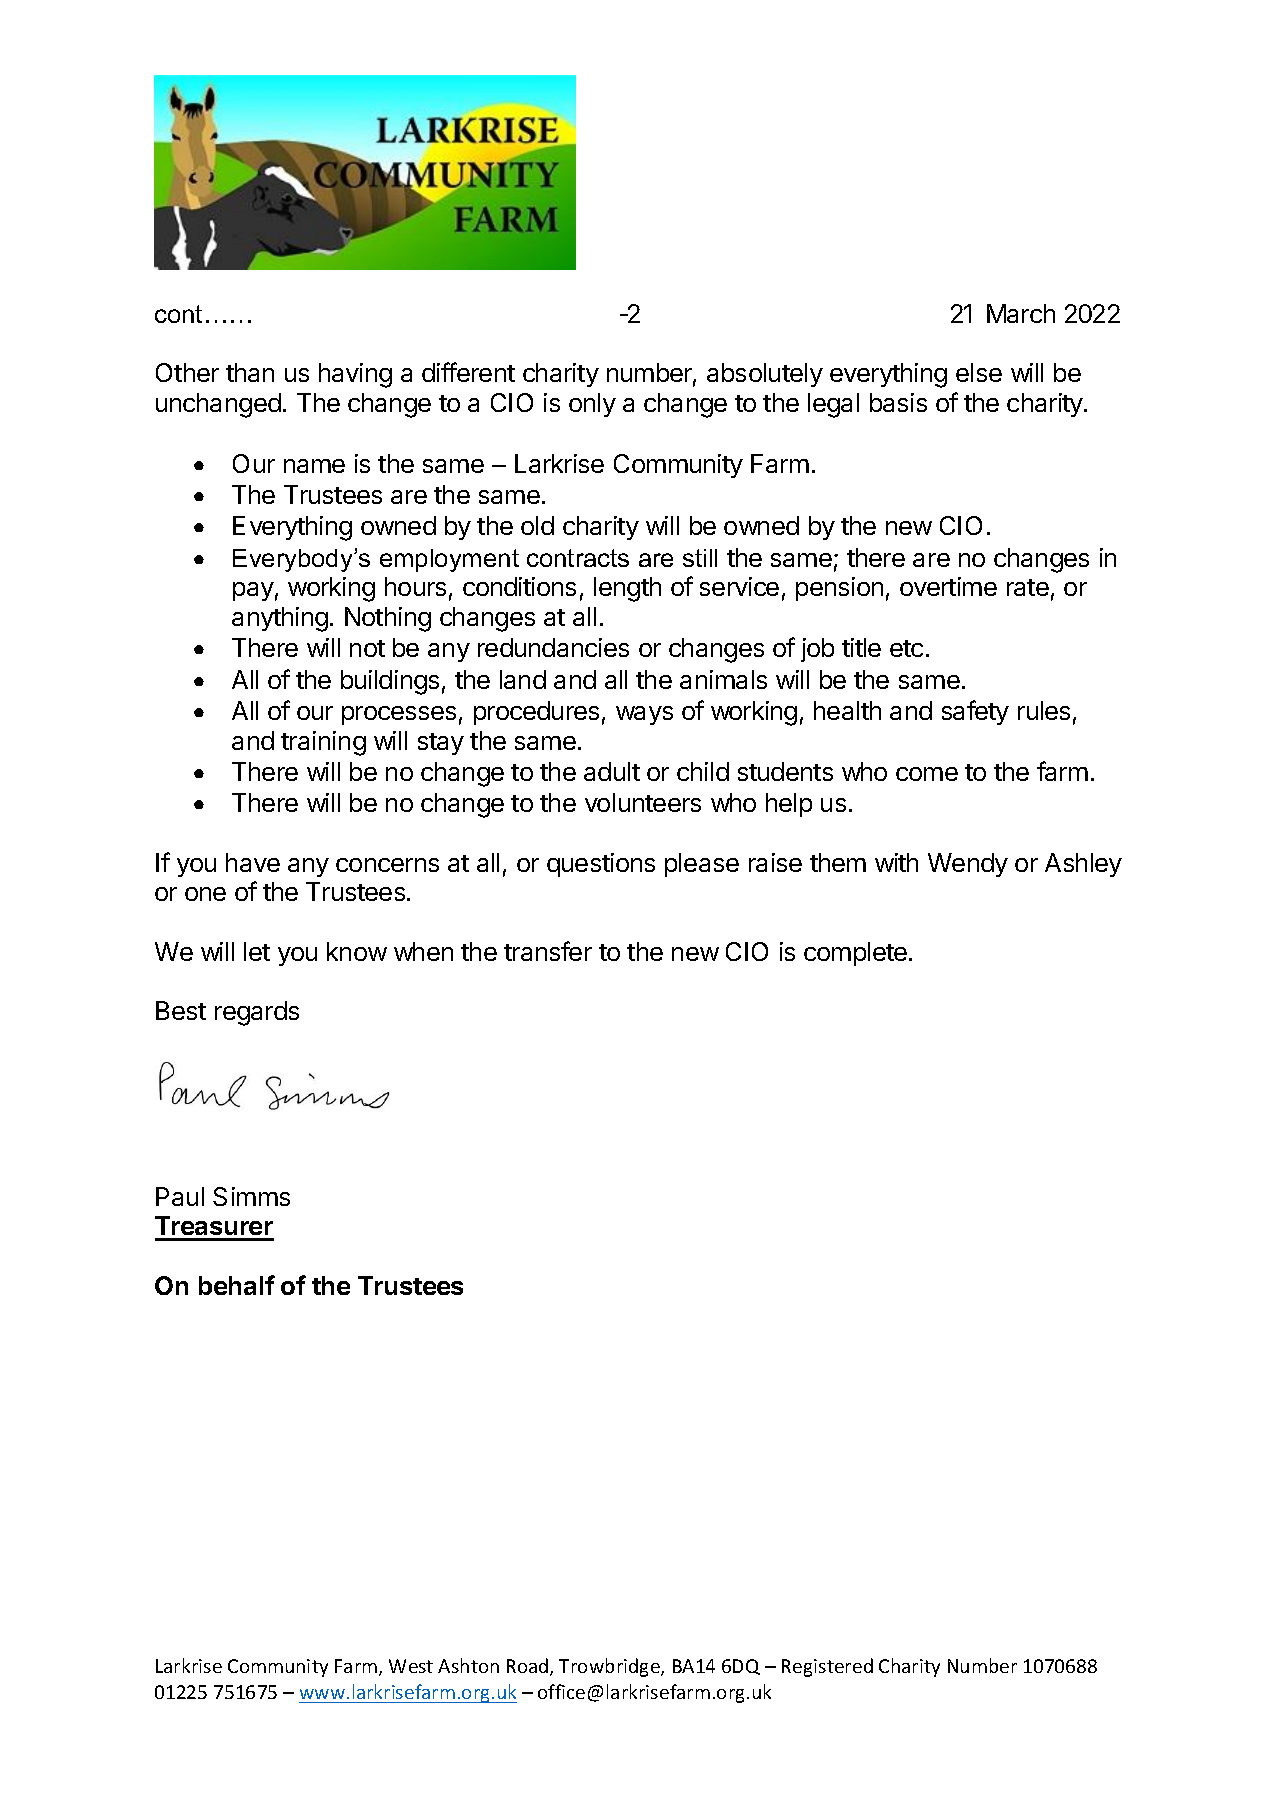 This document has height=1807, width=1278. What do you see at coordinates (979, 372) in the document?
I see `else` at bounding box center [979, 372].
